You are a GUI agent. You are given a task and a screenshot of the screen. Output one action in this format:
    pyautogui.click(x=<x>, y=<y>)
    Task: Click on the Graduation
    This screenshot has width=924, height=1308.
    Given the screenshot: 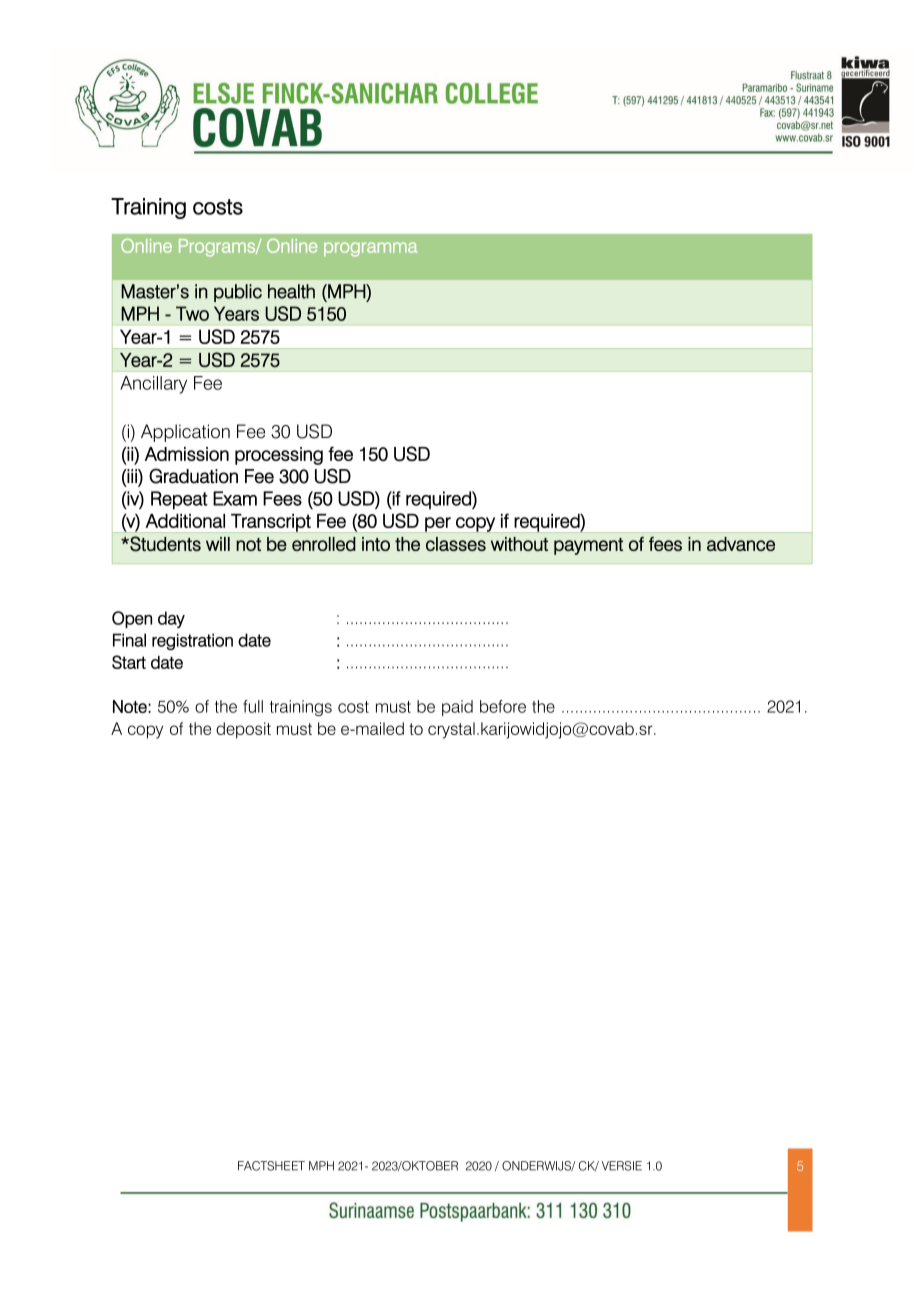 What is the action you would take?
    pyautogui.click(x=193, y=476)
